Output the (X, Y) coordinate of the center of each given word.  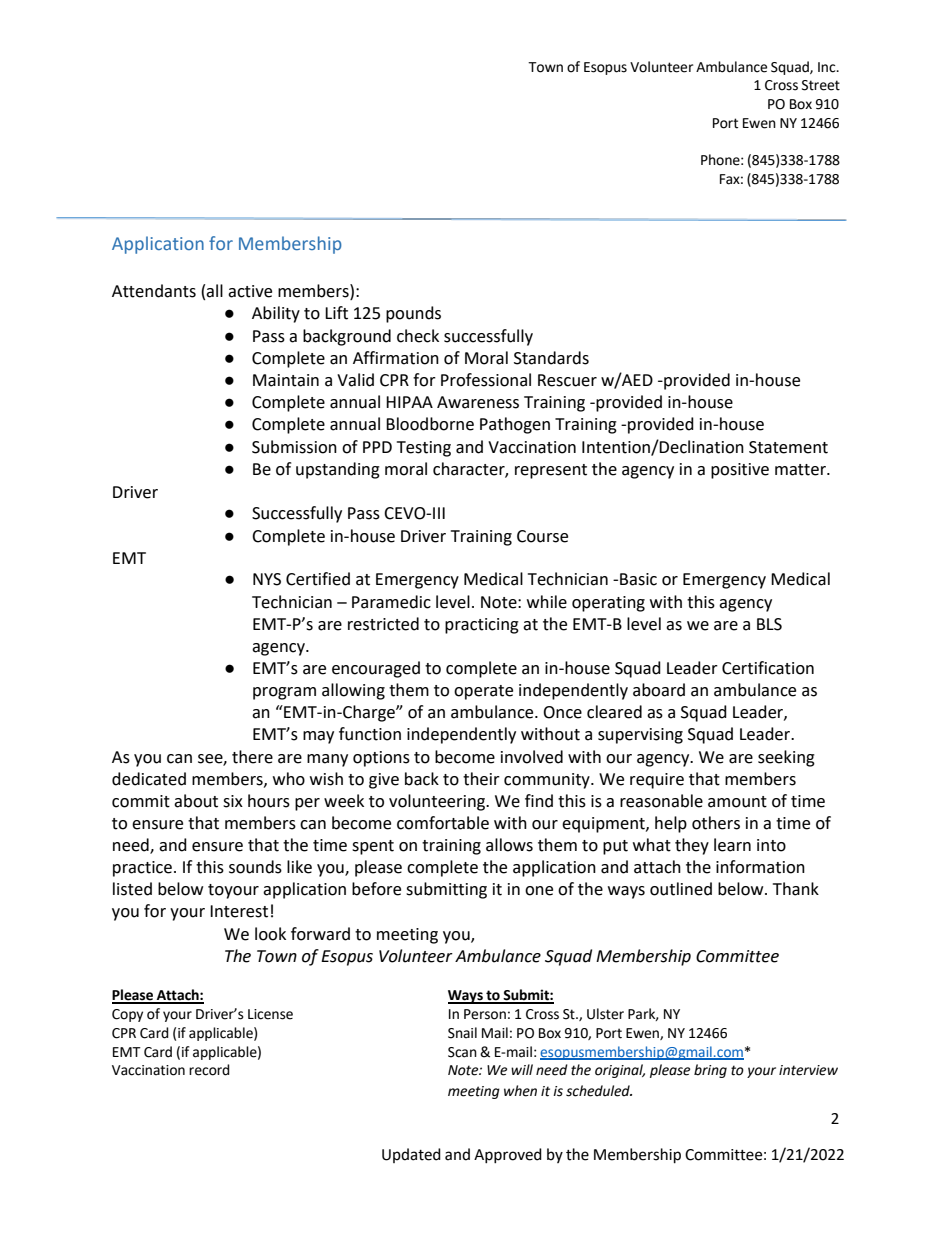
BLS (769, 624)
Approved (508, 1155)
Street (821, 85)
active (250, 291)
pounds (413, 314)
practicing (482, 626)
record (209, 1070)
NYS (267, 579)
